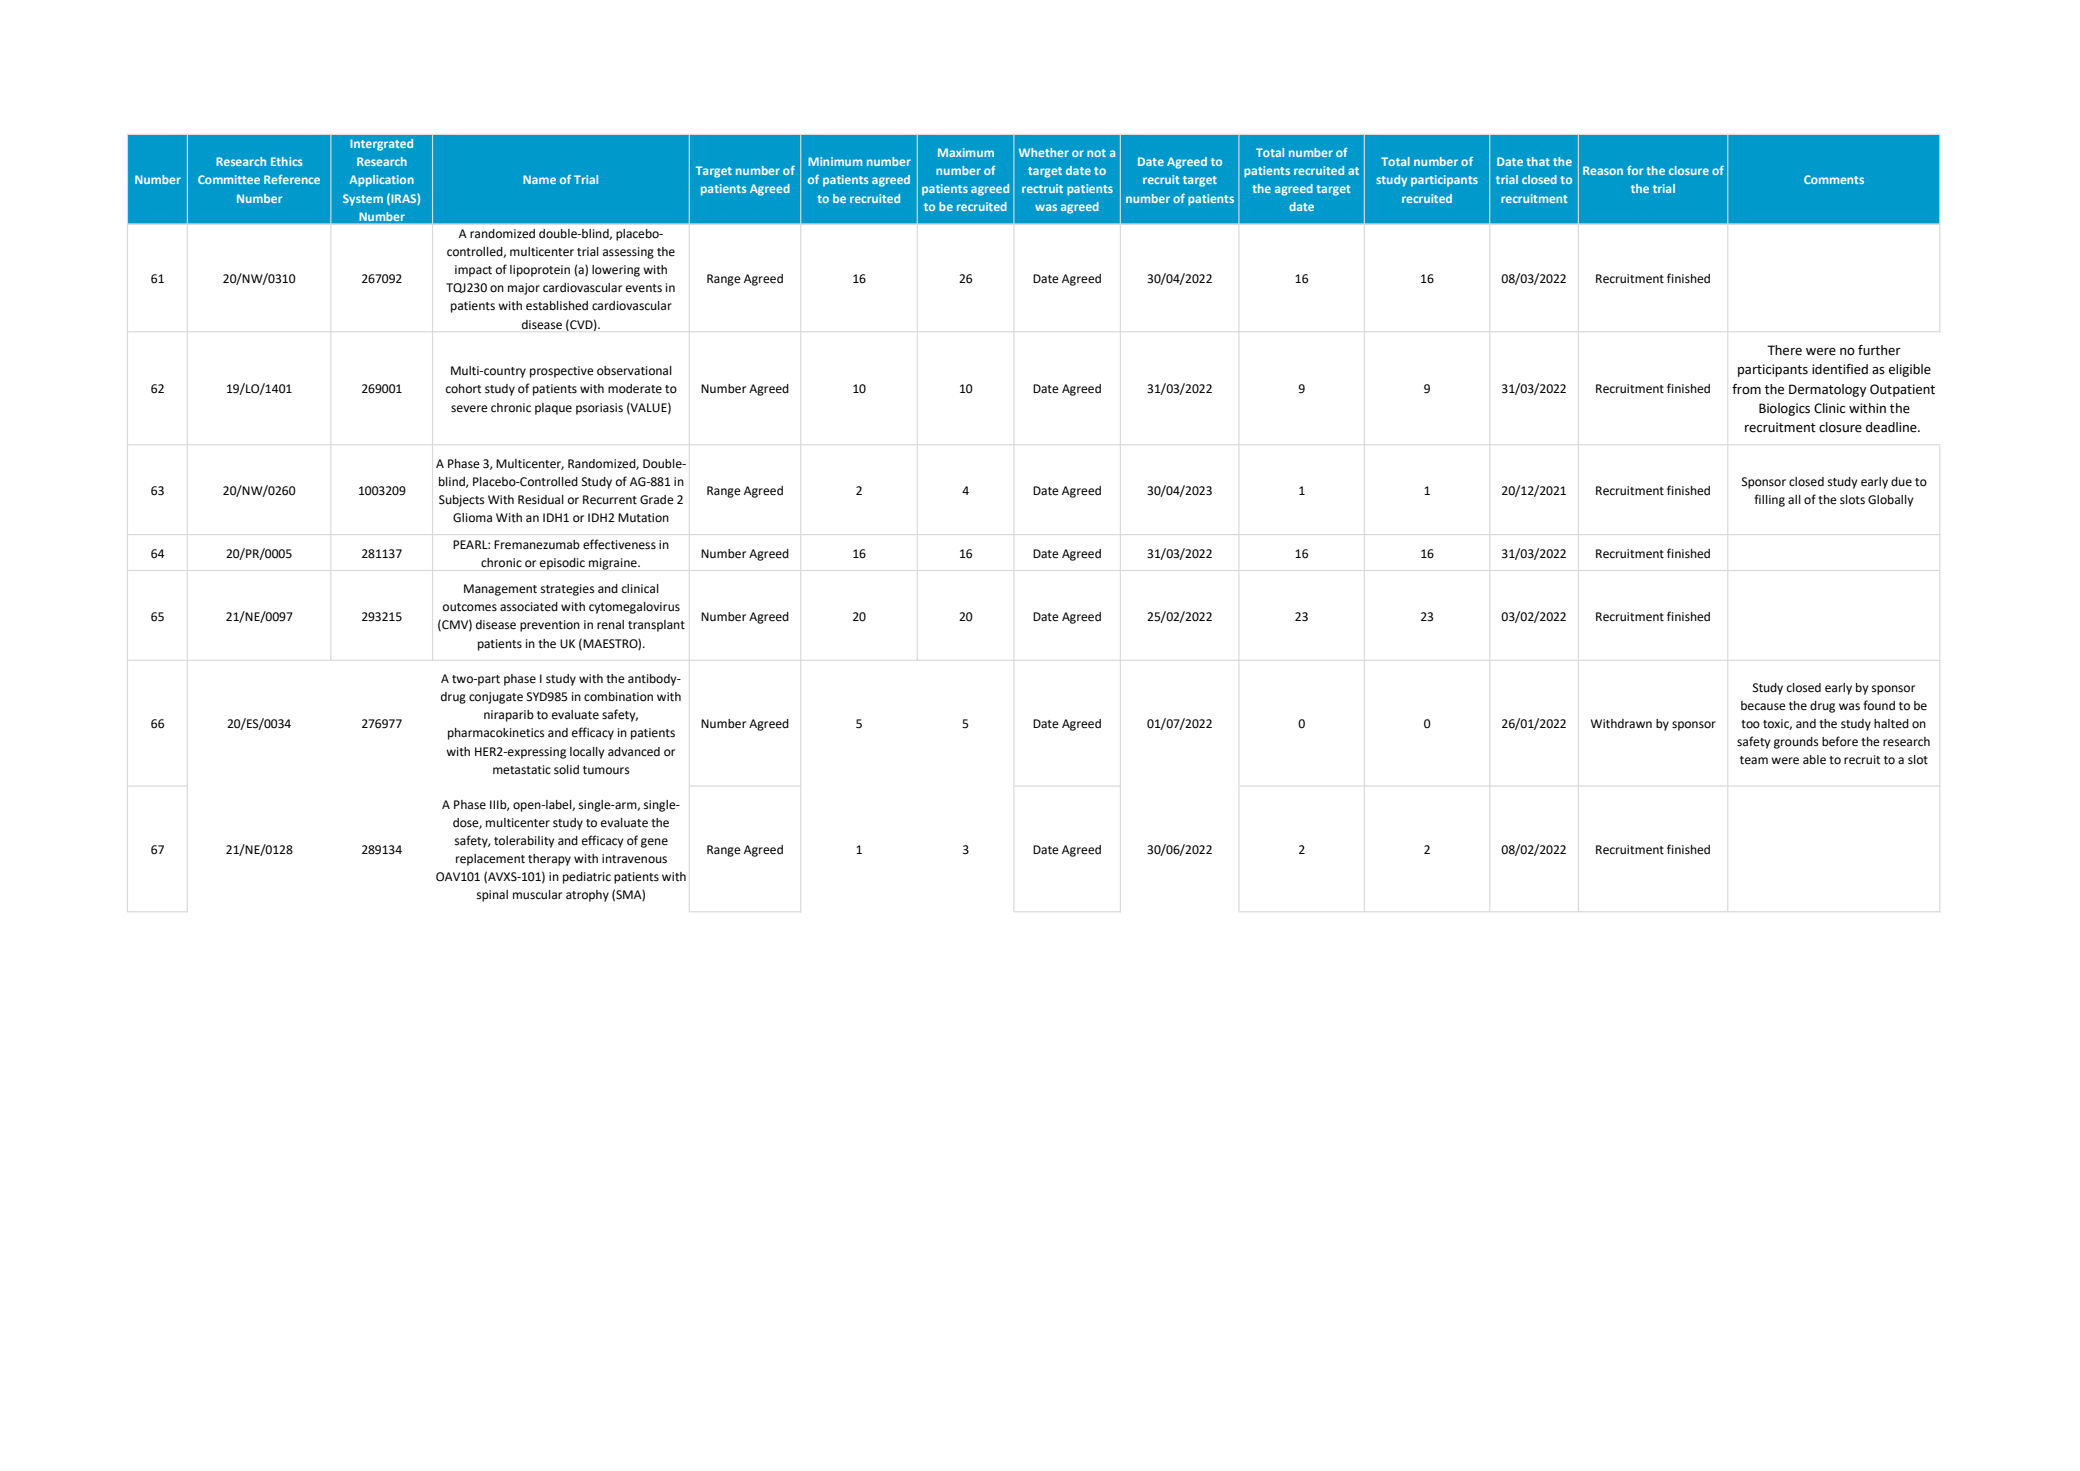 This screenshot has height=1471, width=2080. What do you see at coordinates (550, 626) in the screenshot?
I see `prevention` at bounding box center [550, 626].
